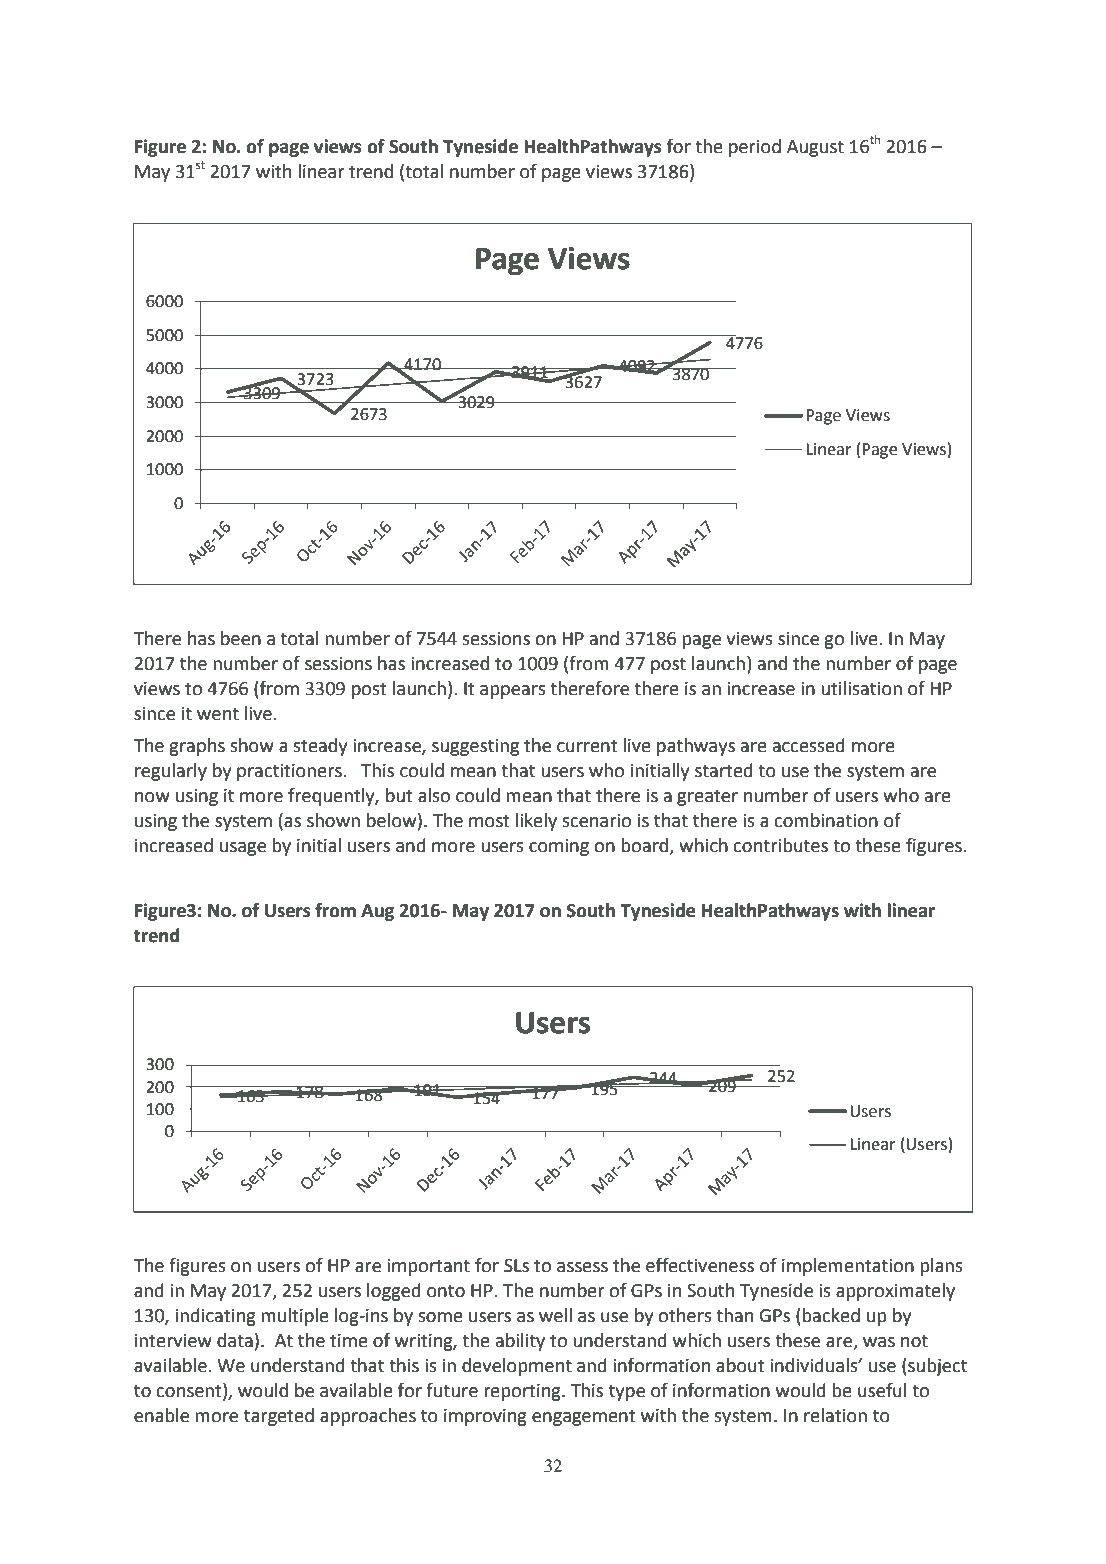 The image size is (1106, 1564). I want to click on been, so click(241, 638).
